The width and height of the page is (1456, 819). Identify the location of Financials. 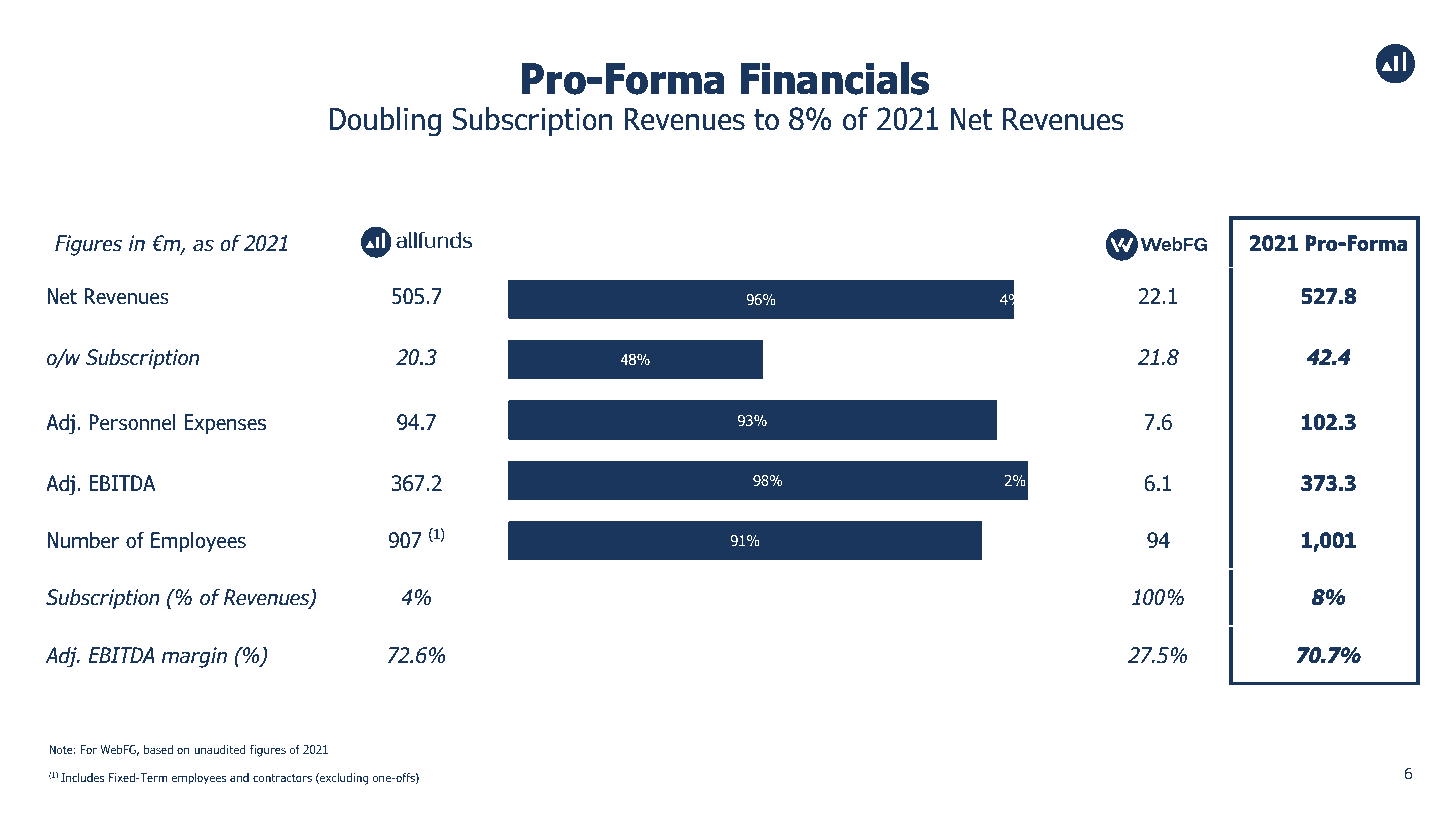
(835, 78).
